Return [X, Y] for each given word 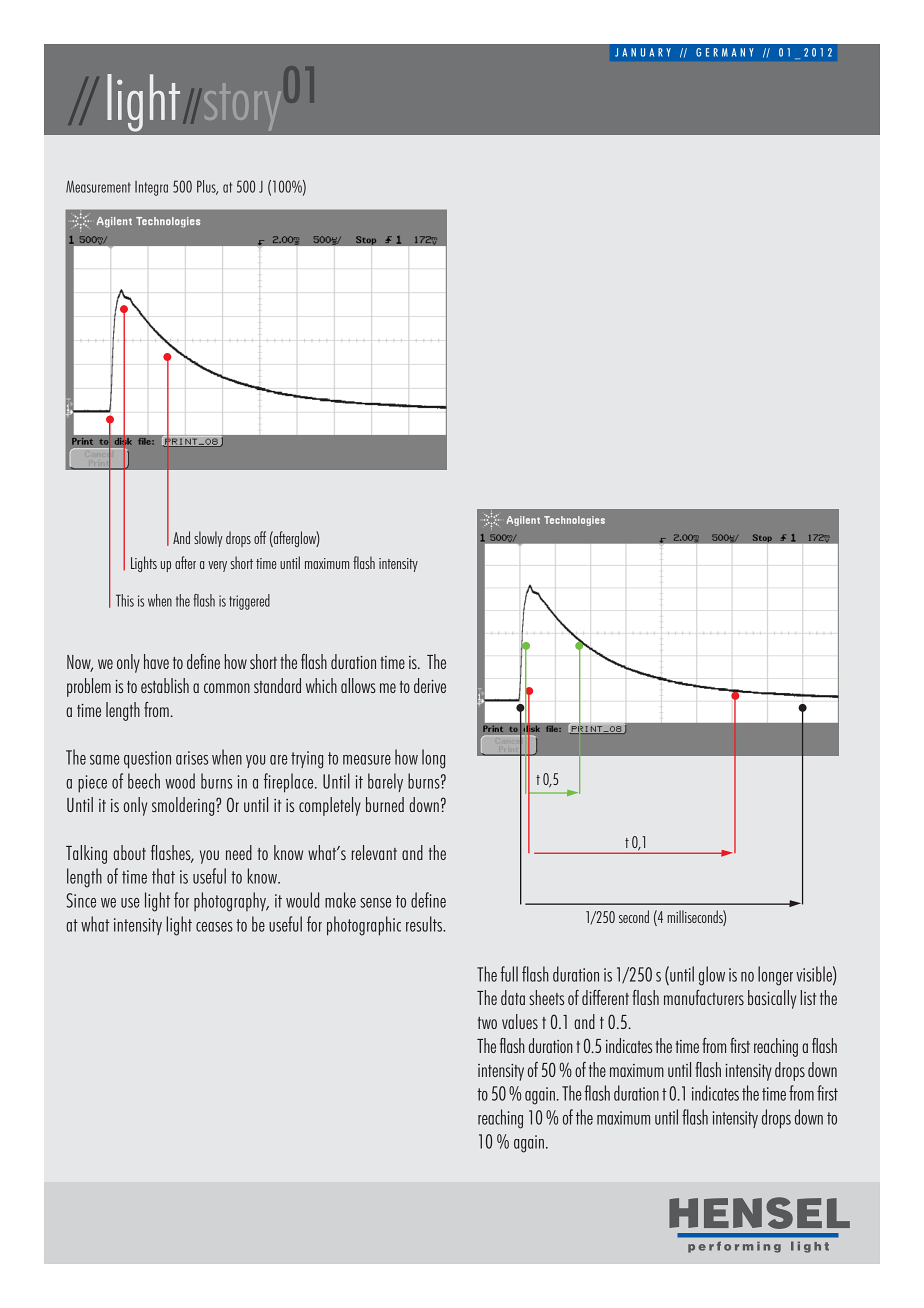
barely [385, 782]
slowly [208, 539]
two [487, 1023]
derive [430, 685]
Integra [151, 188]
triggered [249, 602]
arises [192, 758]
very [217, 566]
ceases [214, 927]
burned [385, 804]
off [260, 537]
